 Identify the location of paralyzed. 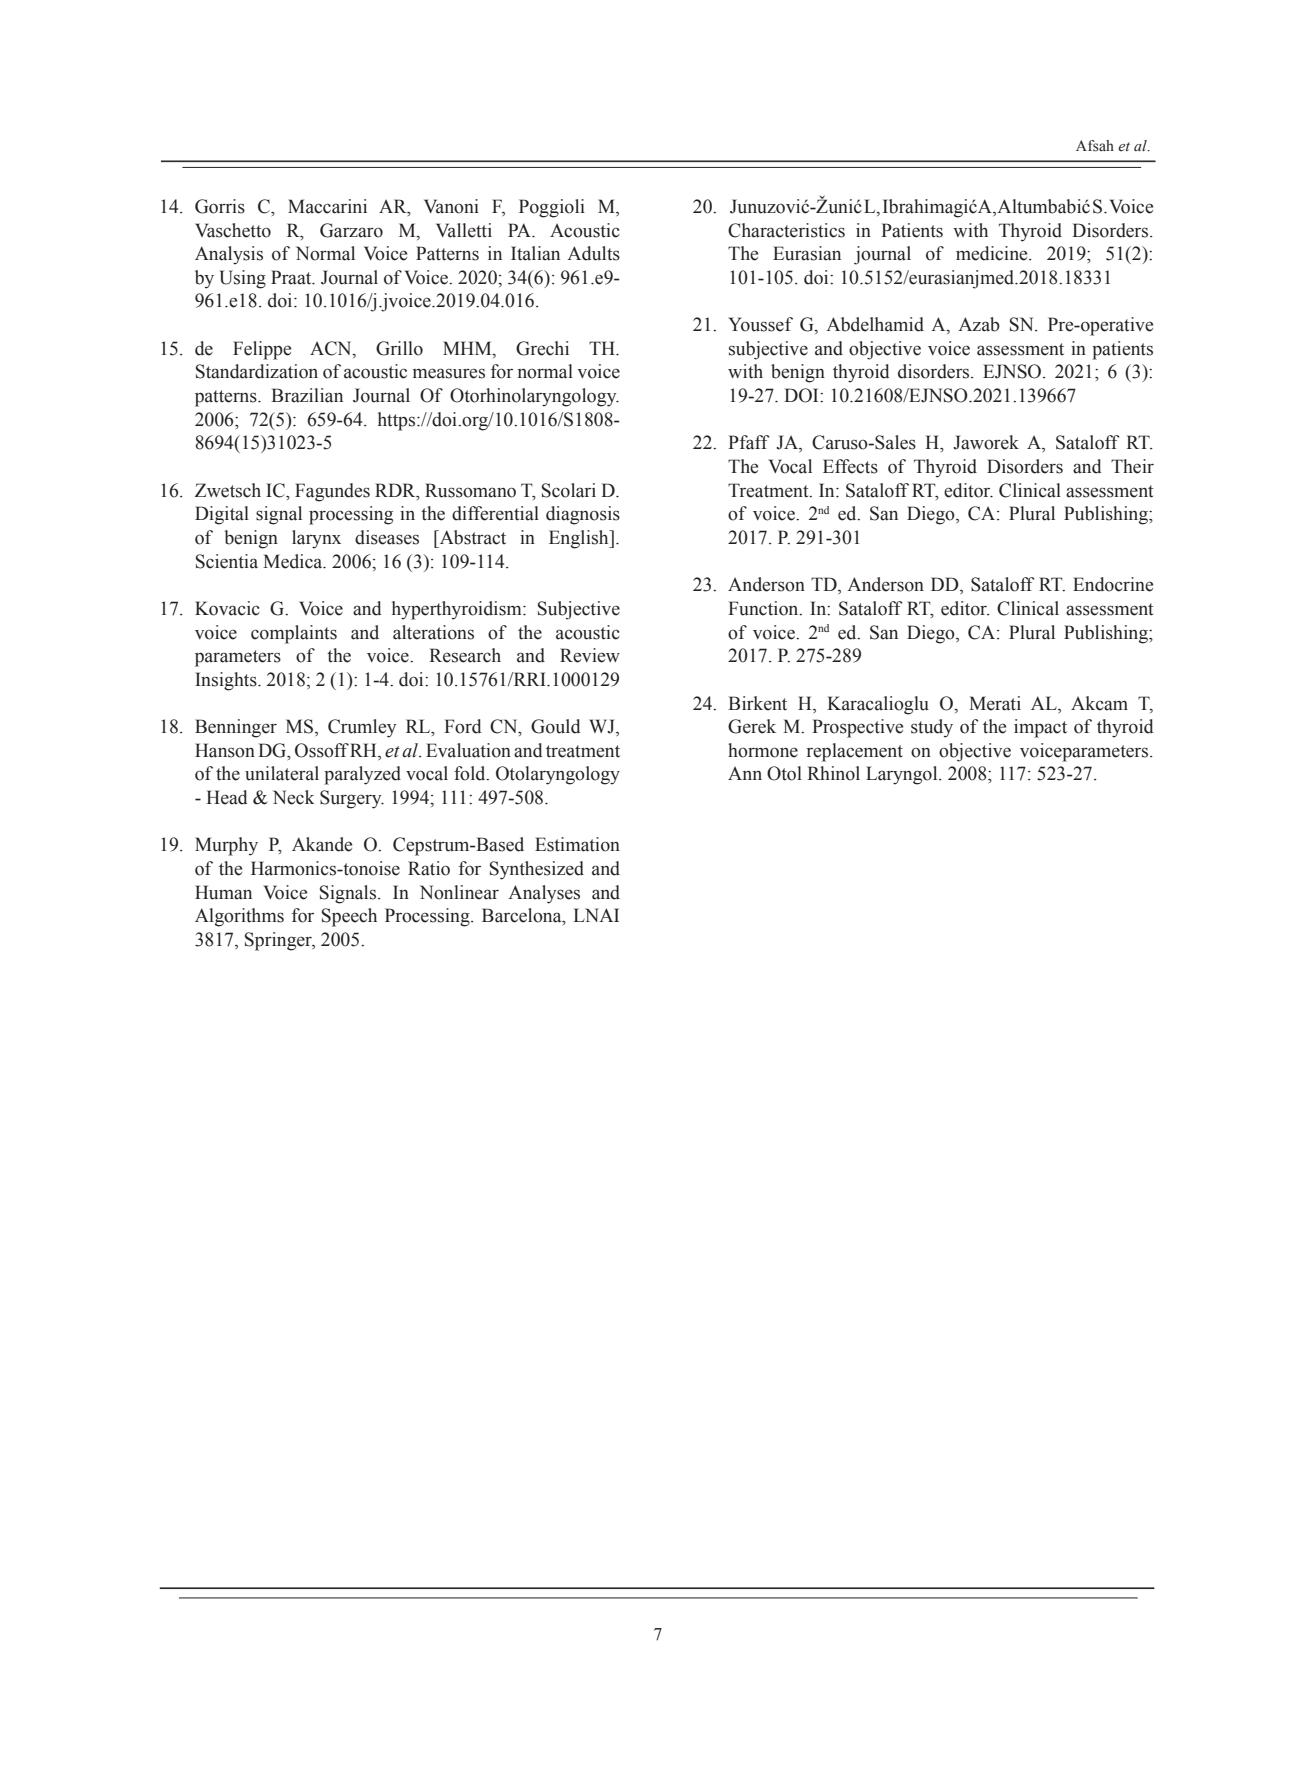
(362, 775).
